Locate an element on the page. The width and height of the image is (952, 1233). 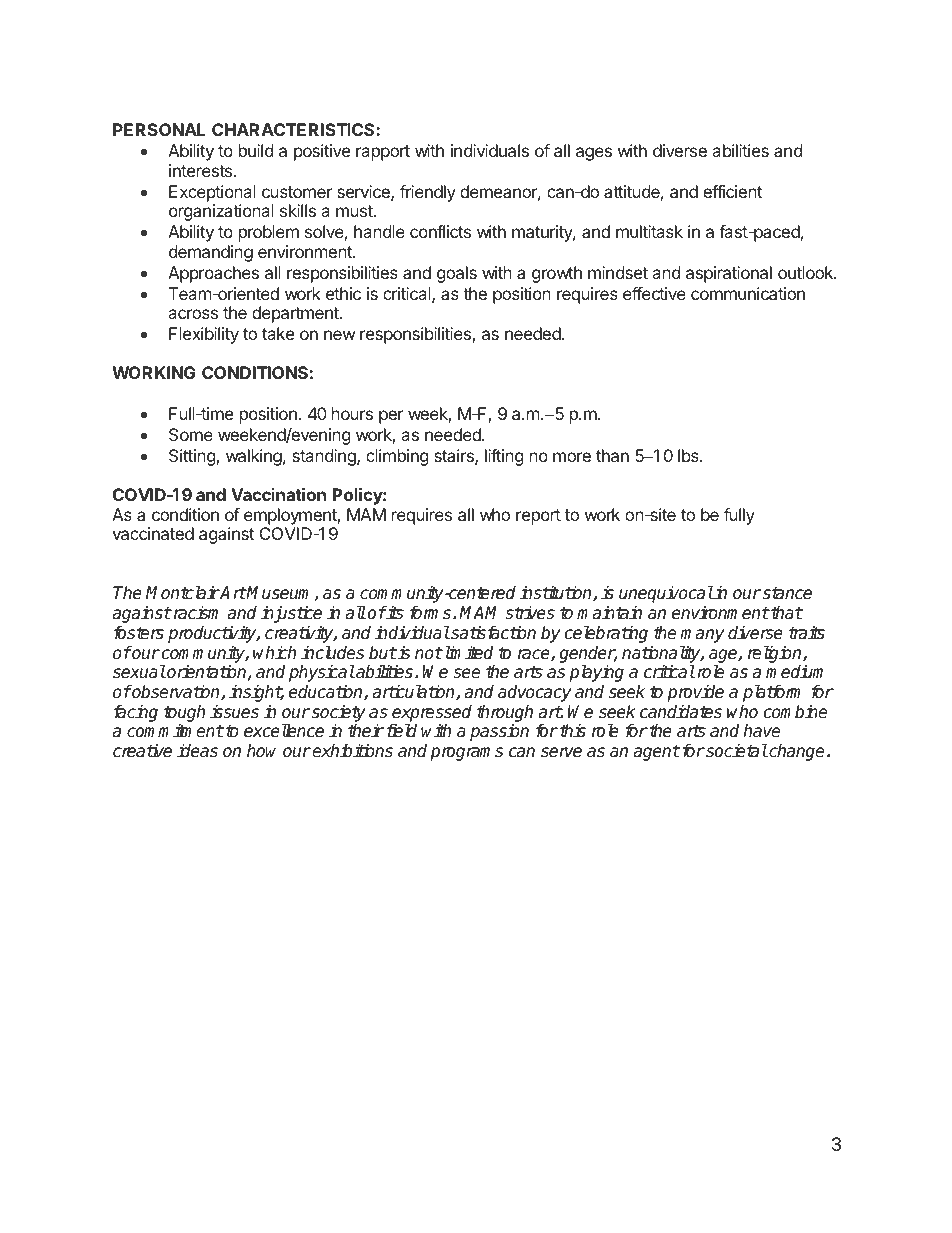
Approaches is located at coordinates (213, 274).
